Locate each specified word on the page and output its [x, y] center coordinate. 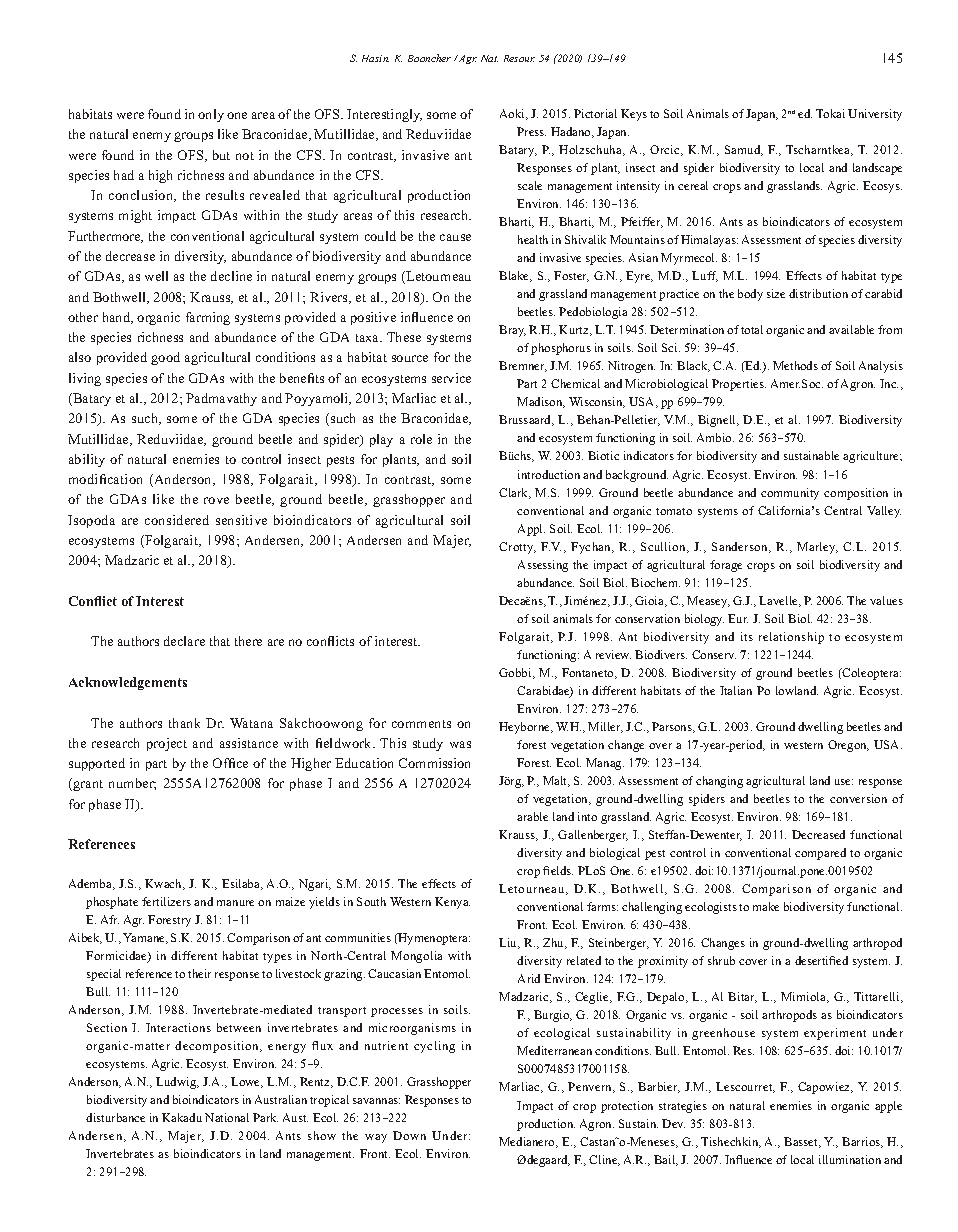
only [211, 115]
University [875, 115]
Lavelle [780, 601]
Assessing [543, 566]
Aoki [513, 114]
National [227, 1117]
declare [184, 641]
